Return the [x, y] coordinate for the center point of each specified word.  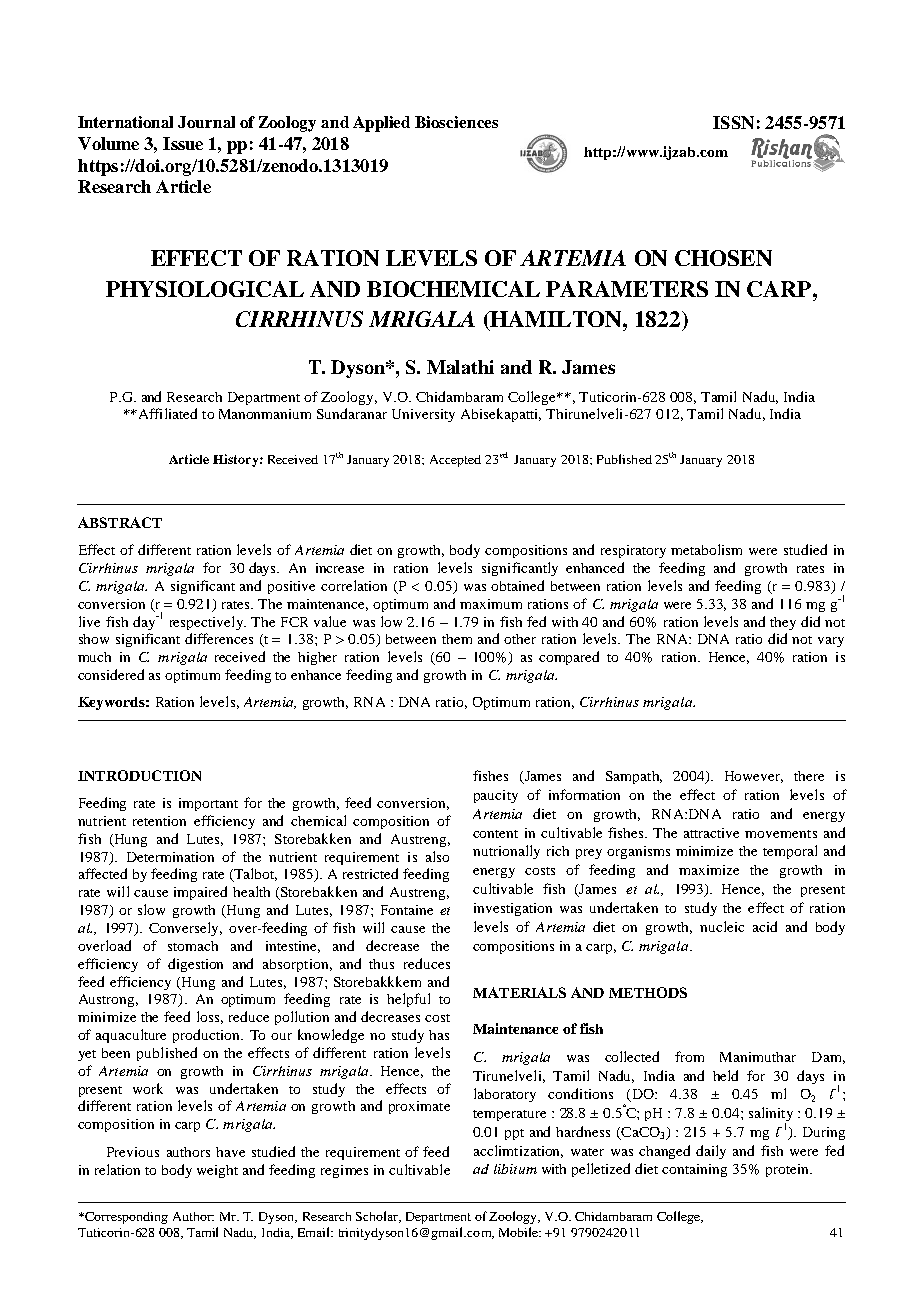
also [437, 856]
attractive [711, 833]
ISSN [733, 122]
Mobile [520, 1232]
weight [217, 1171]
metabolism [706, 549]
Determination [170, 857]
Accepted [455, 461]
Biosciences [456, 122]
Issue [183, 143]
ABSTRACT [120, 522]
